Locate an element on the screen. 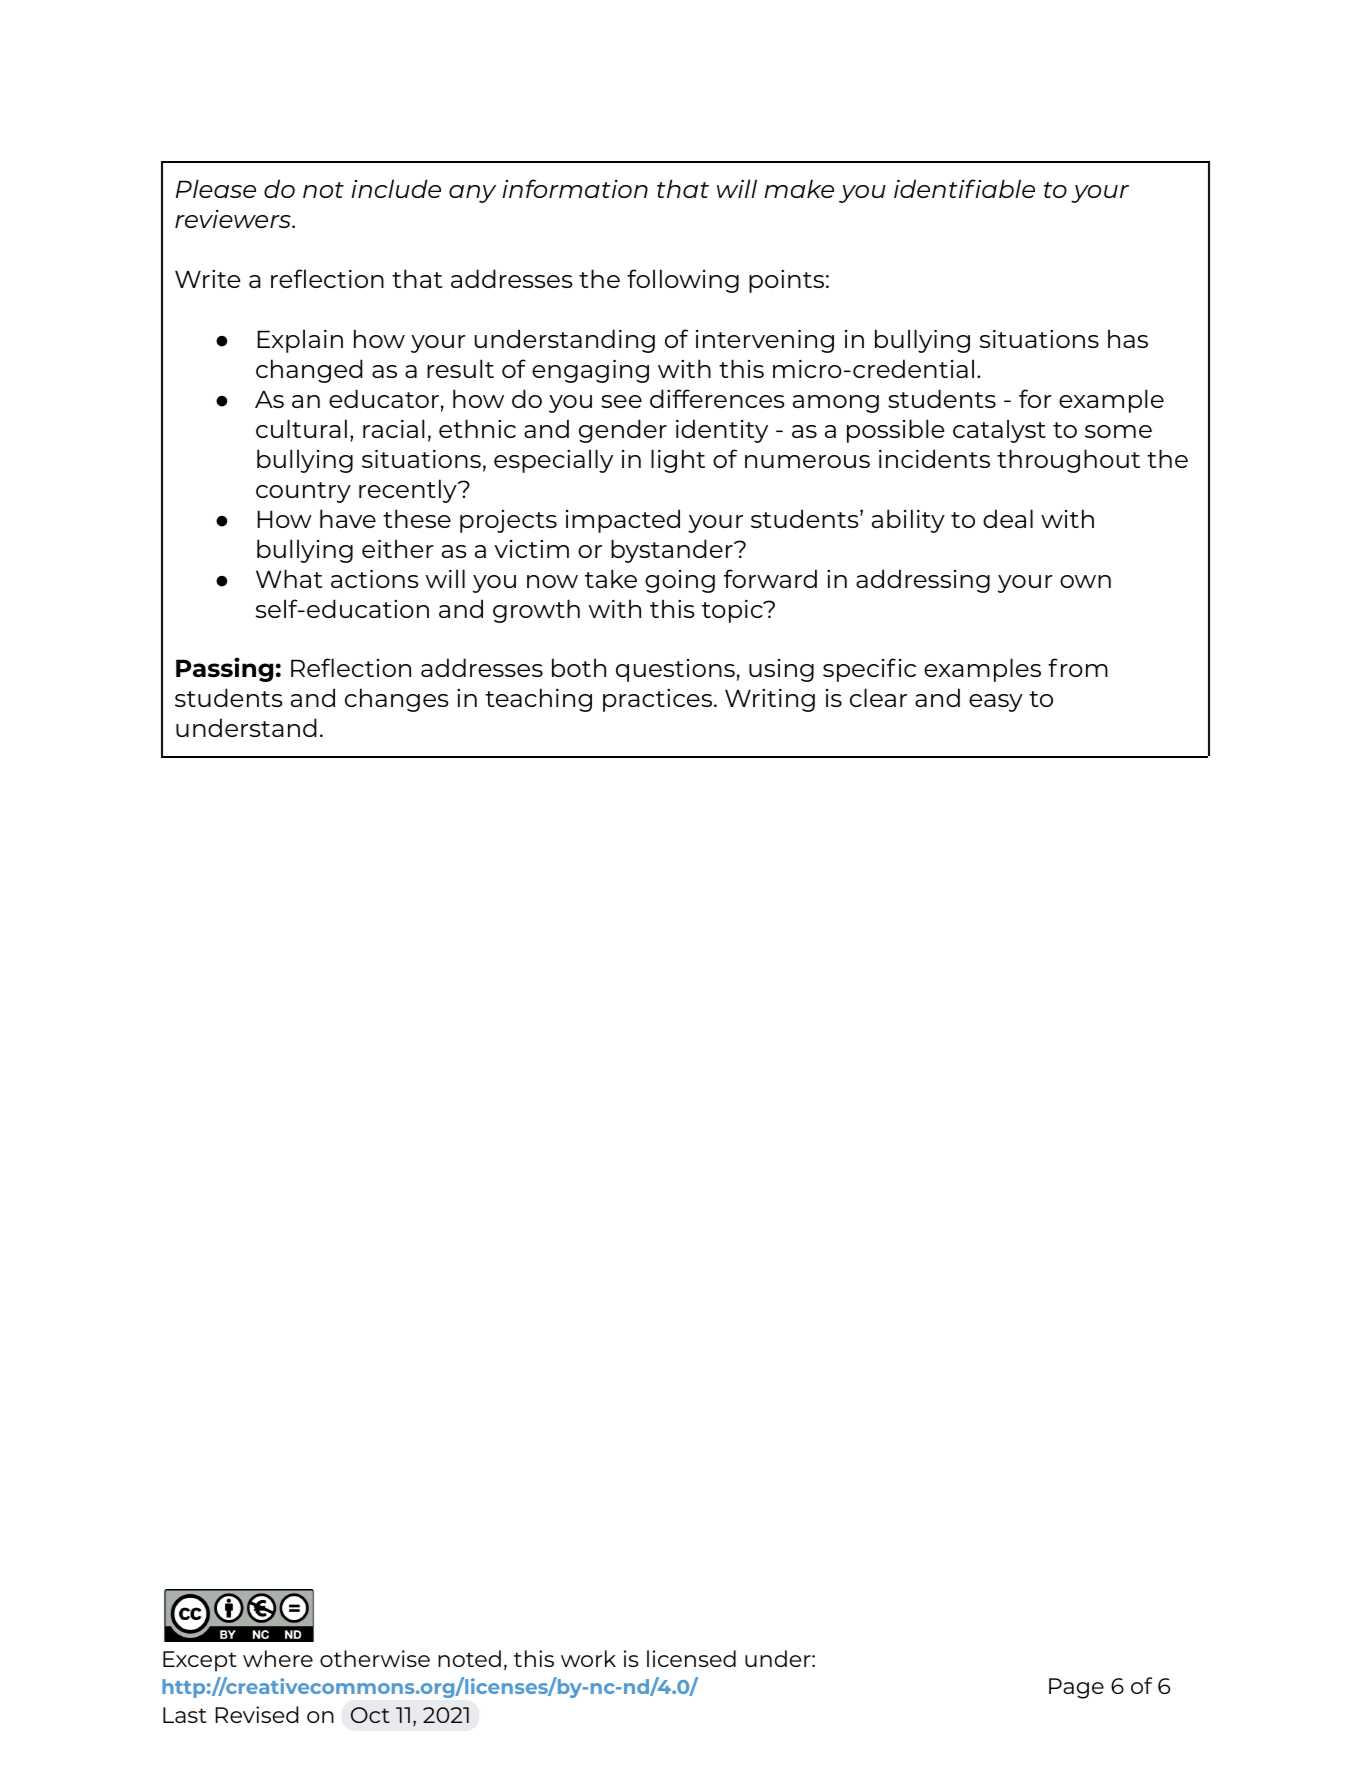  Page is located at coordinates (1076, 1688).
